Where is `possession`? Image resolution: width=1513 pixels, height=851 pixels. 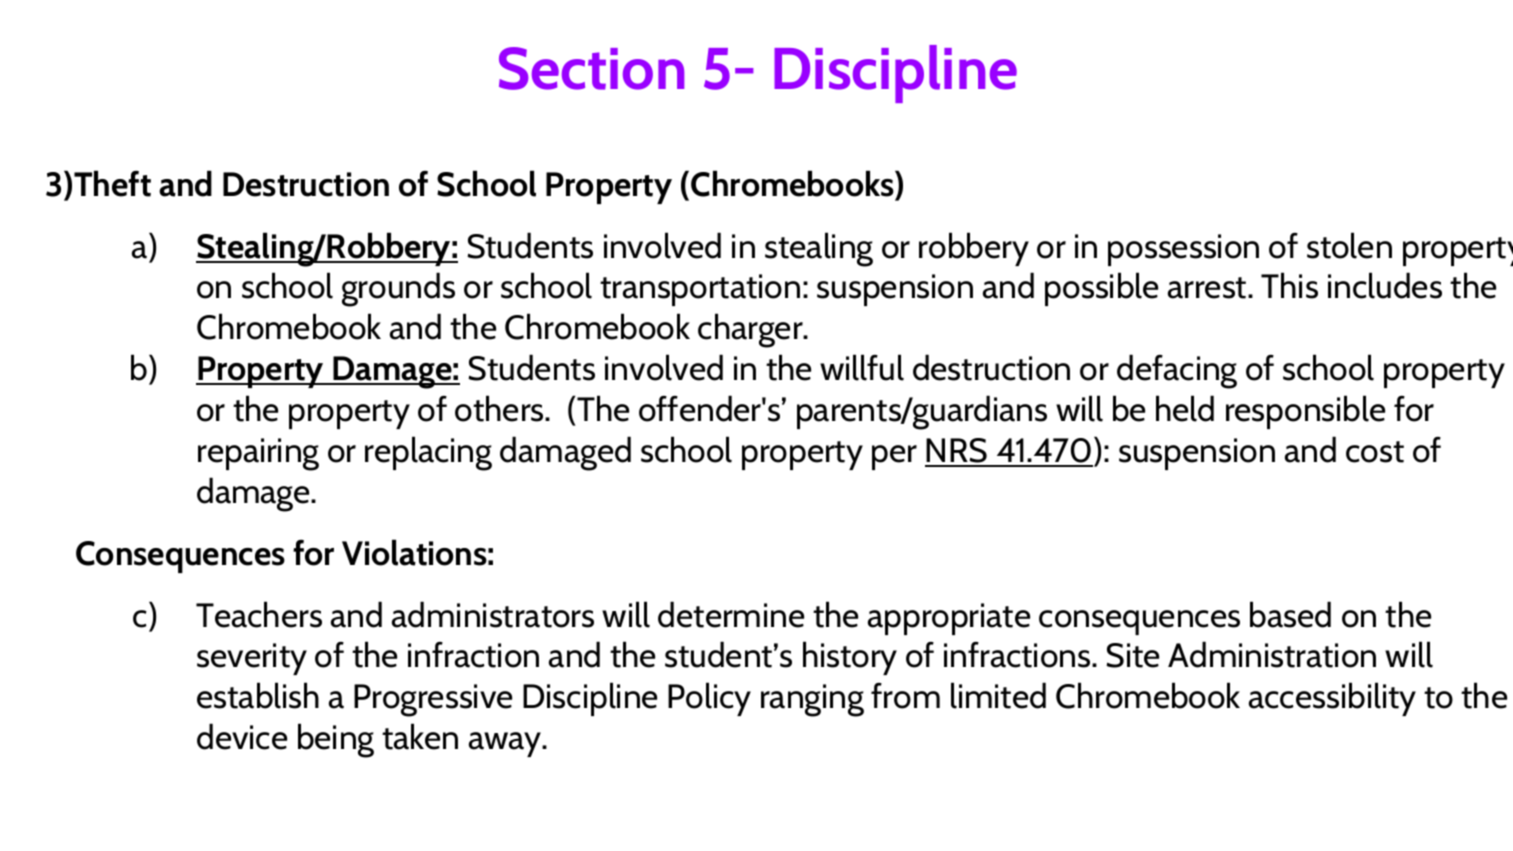
possession is located at coordinates (1183, 250).
